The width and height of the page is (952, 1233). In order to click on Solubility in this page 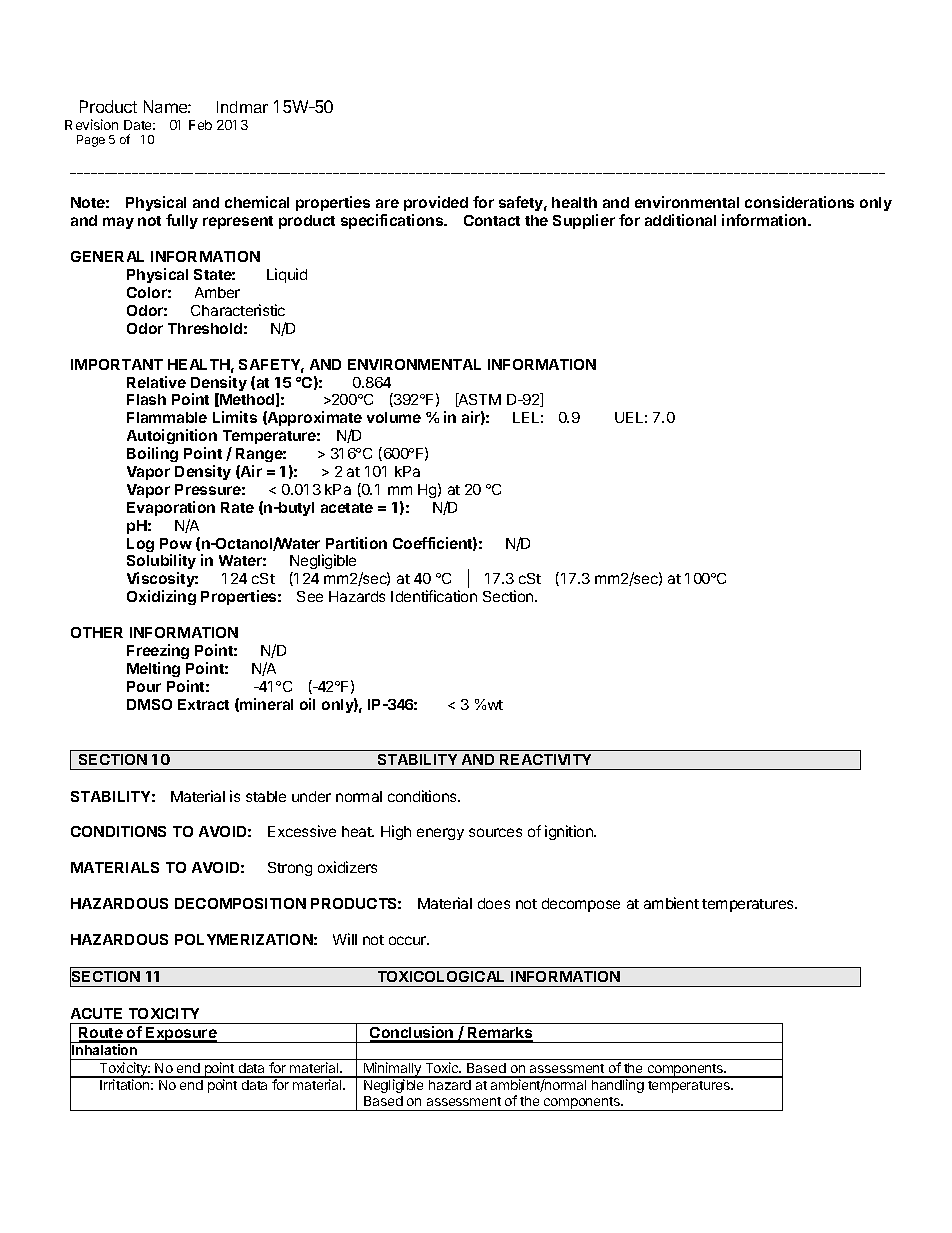, I will do `click(161, 563)`.
